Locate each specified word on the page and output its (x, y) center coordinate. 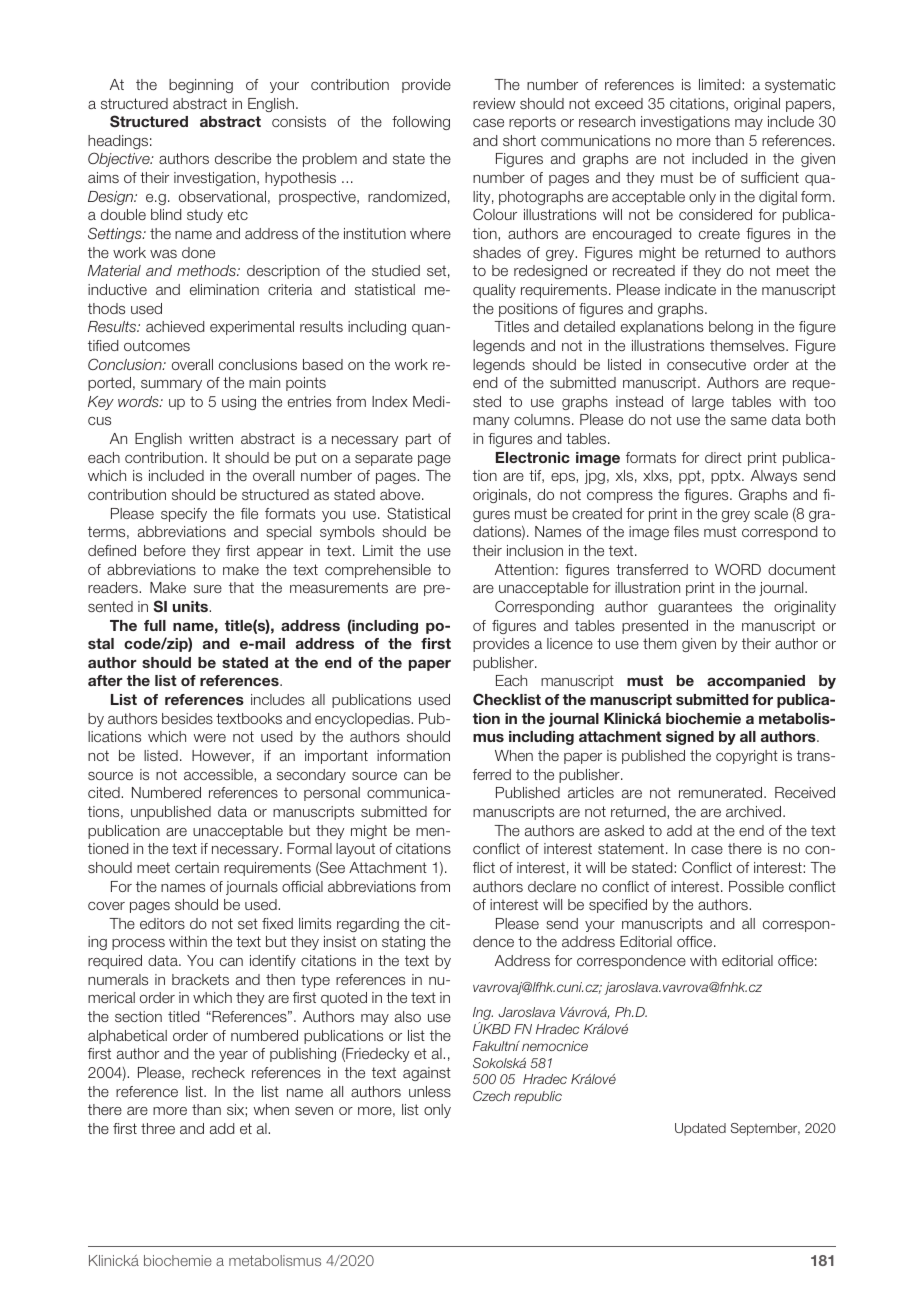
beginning (201, 86)
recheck (218, 1072)
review (494, 103)
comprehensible (378, 571)
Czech (491, 1096)
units (191, 606)
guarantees (695, 608)
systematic (800, 86)
